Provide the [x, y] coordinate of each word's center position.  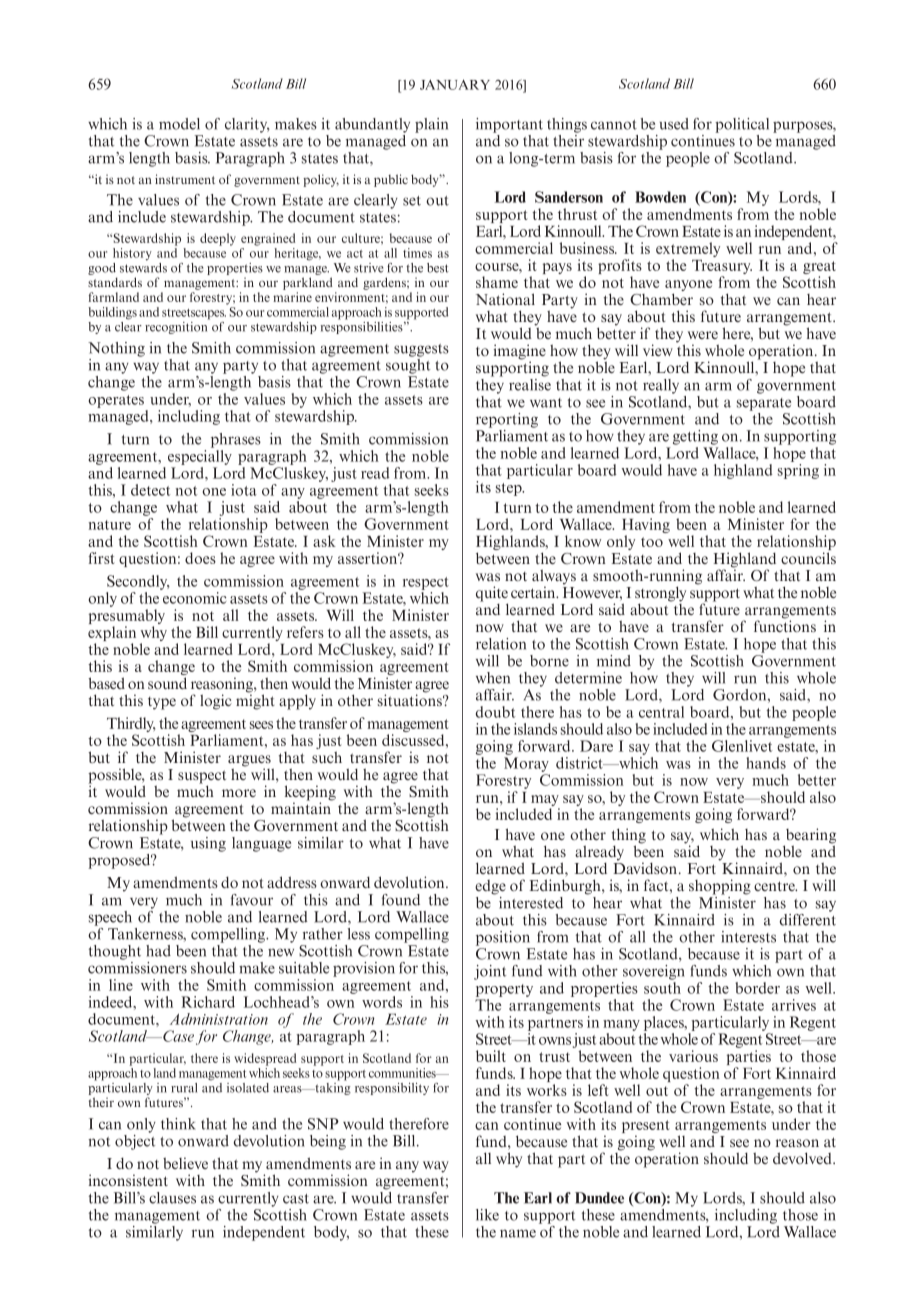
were [703, 335]
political [742, 125]
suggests [421, 350]
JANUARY [455, 84]
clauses [172, 1198]
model [179, 124]
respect [426, 585]
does [200, 558]
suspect [202, 778]
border [757, 988]
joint [490, 972]
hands [766, 763]
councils [808, 558]
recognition [177, 326]
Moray [526, 764]
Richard [208, 1002]
